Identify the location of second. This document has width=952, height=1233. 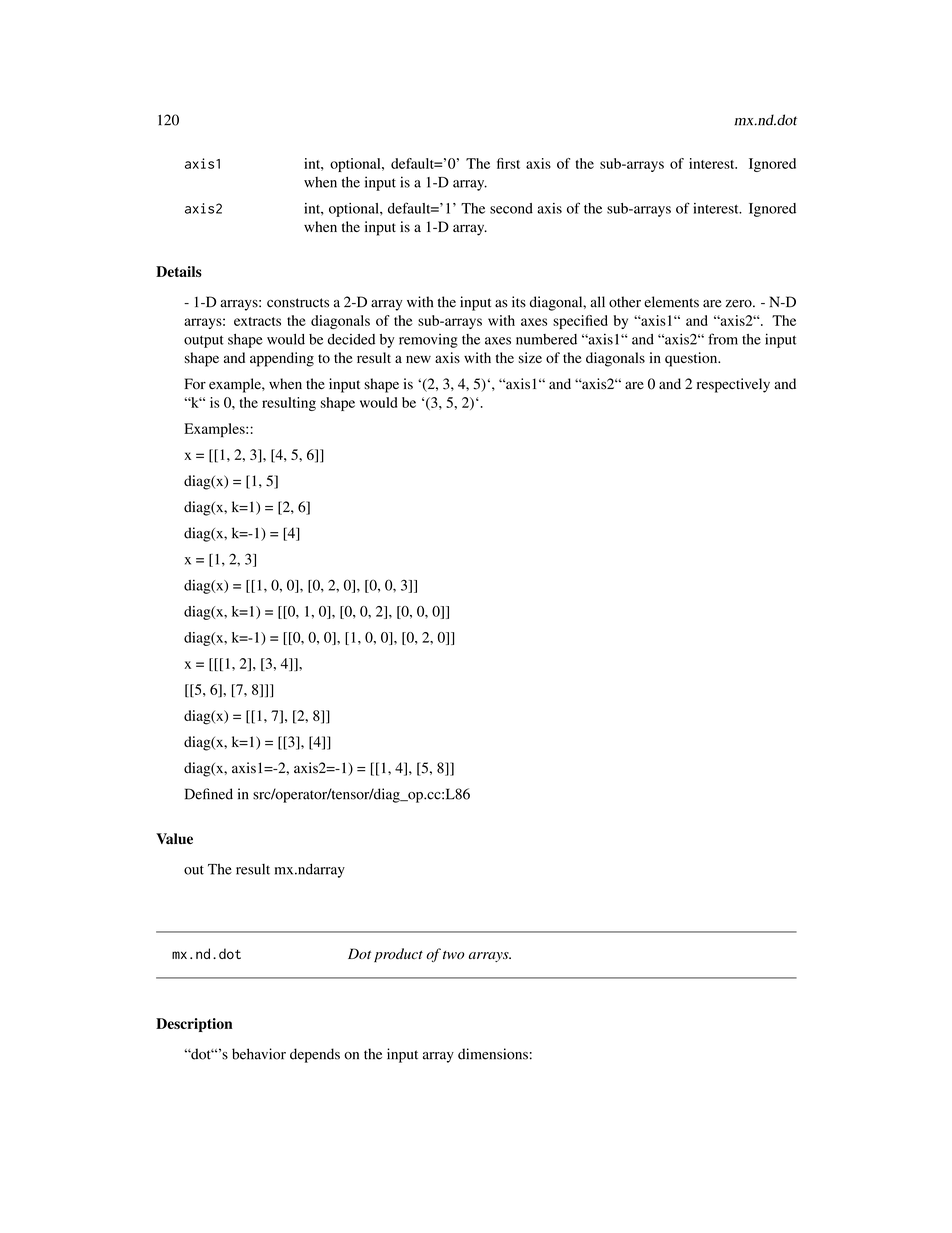
(511, 208).
